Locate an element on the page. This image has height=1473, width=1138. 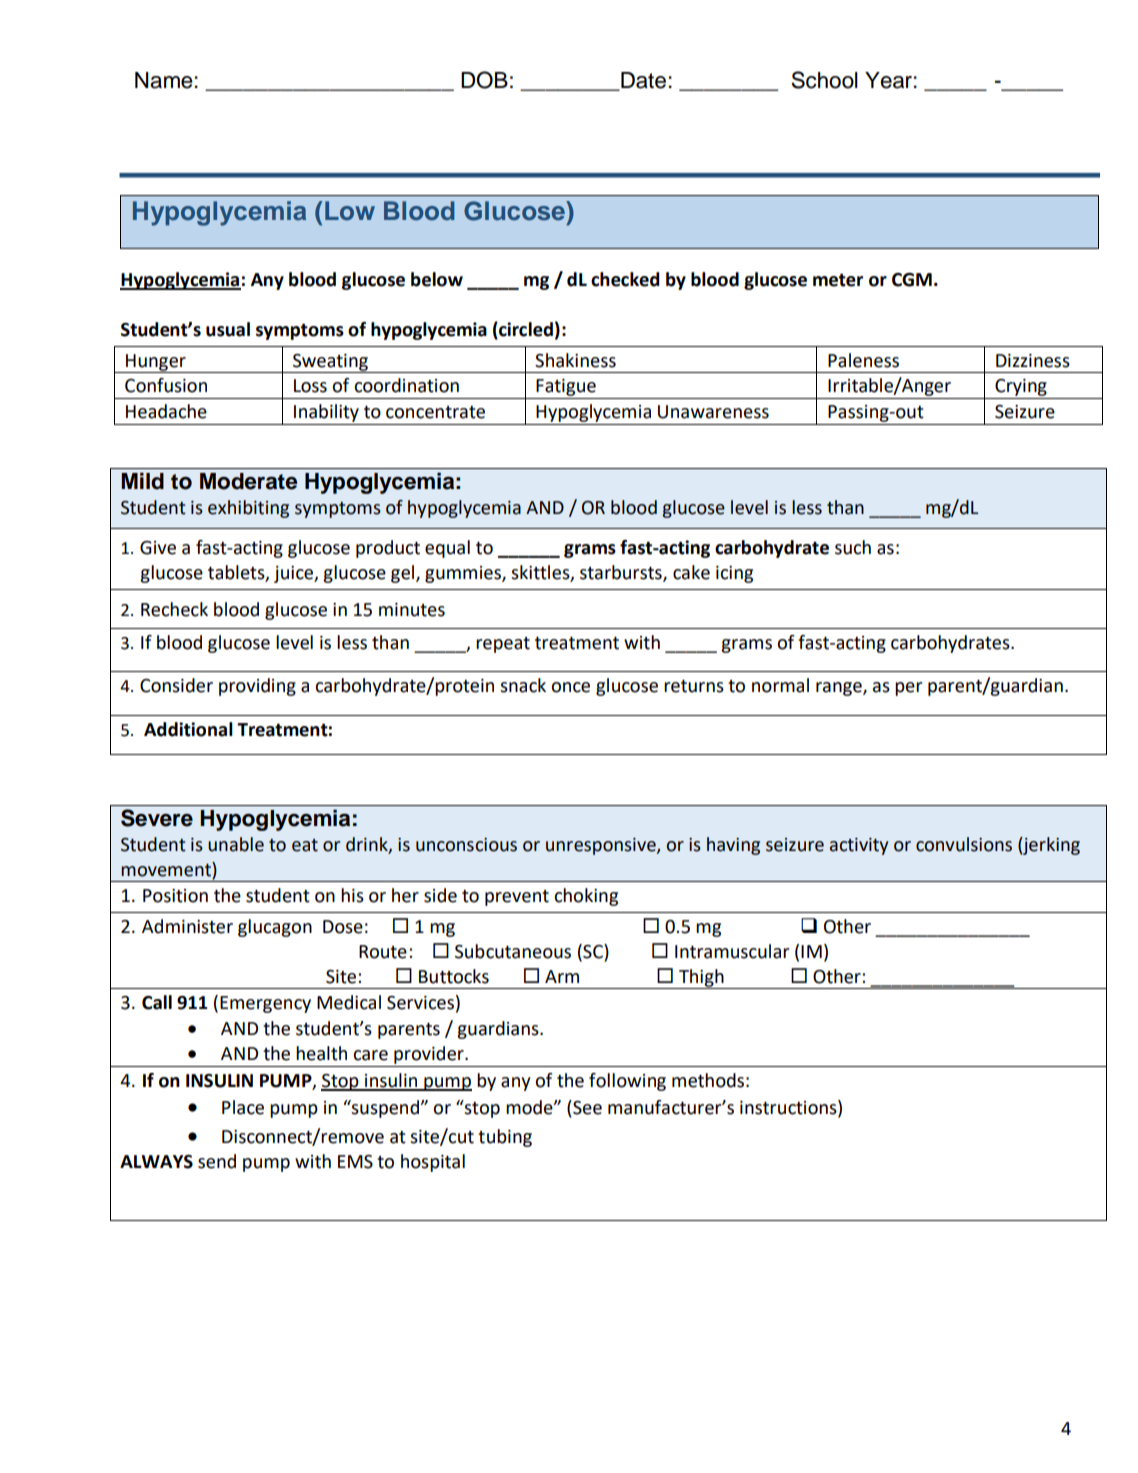
See is located at coordinates (586, 1107).
